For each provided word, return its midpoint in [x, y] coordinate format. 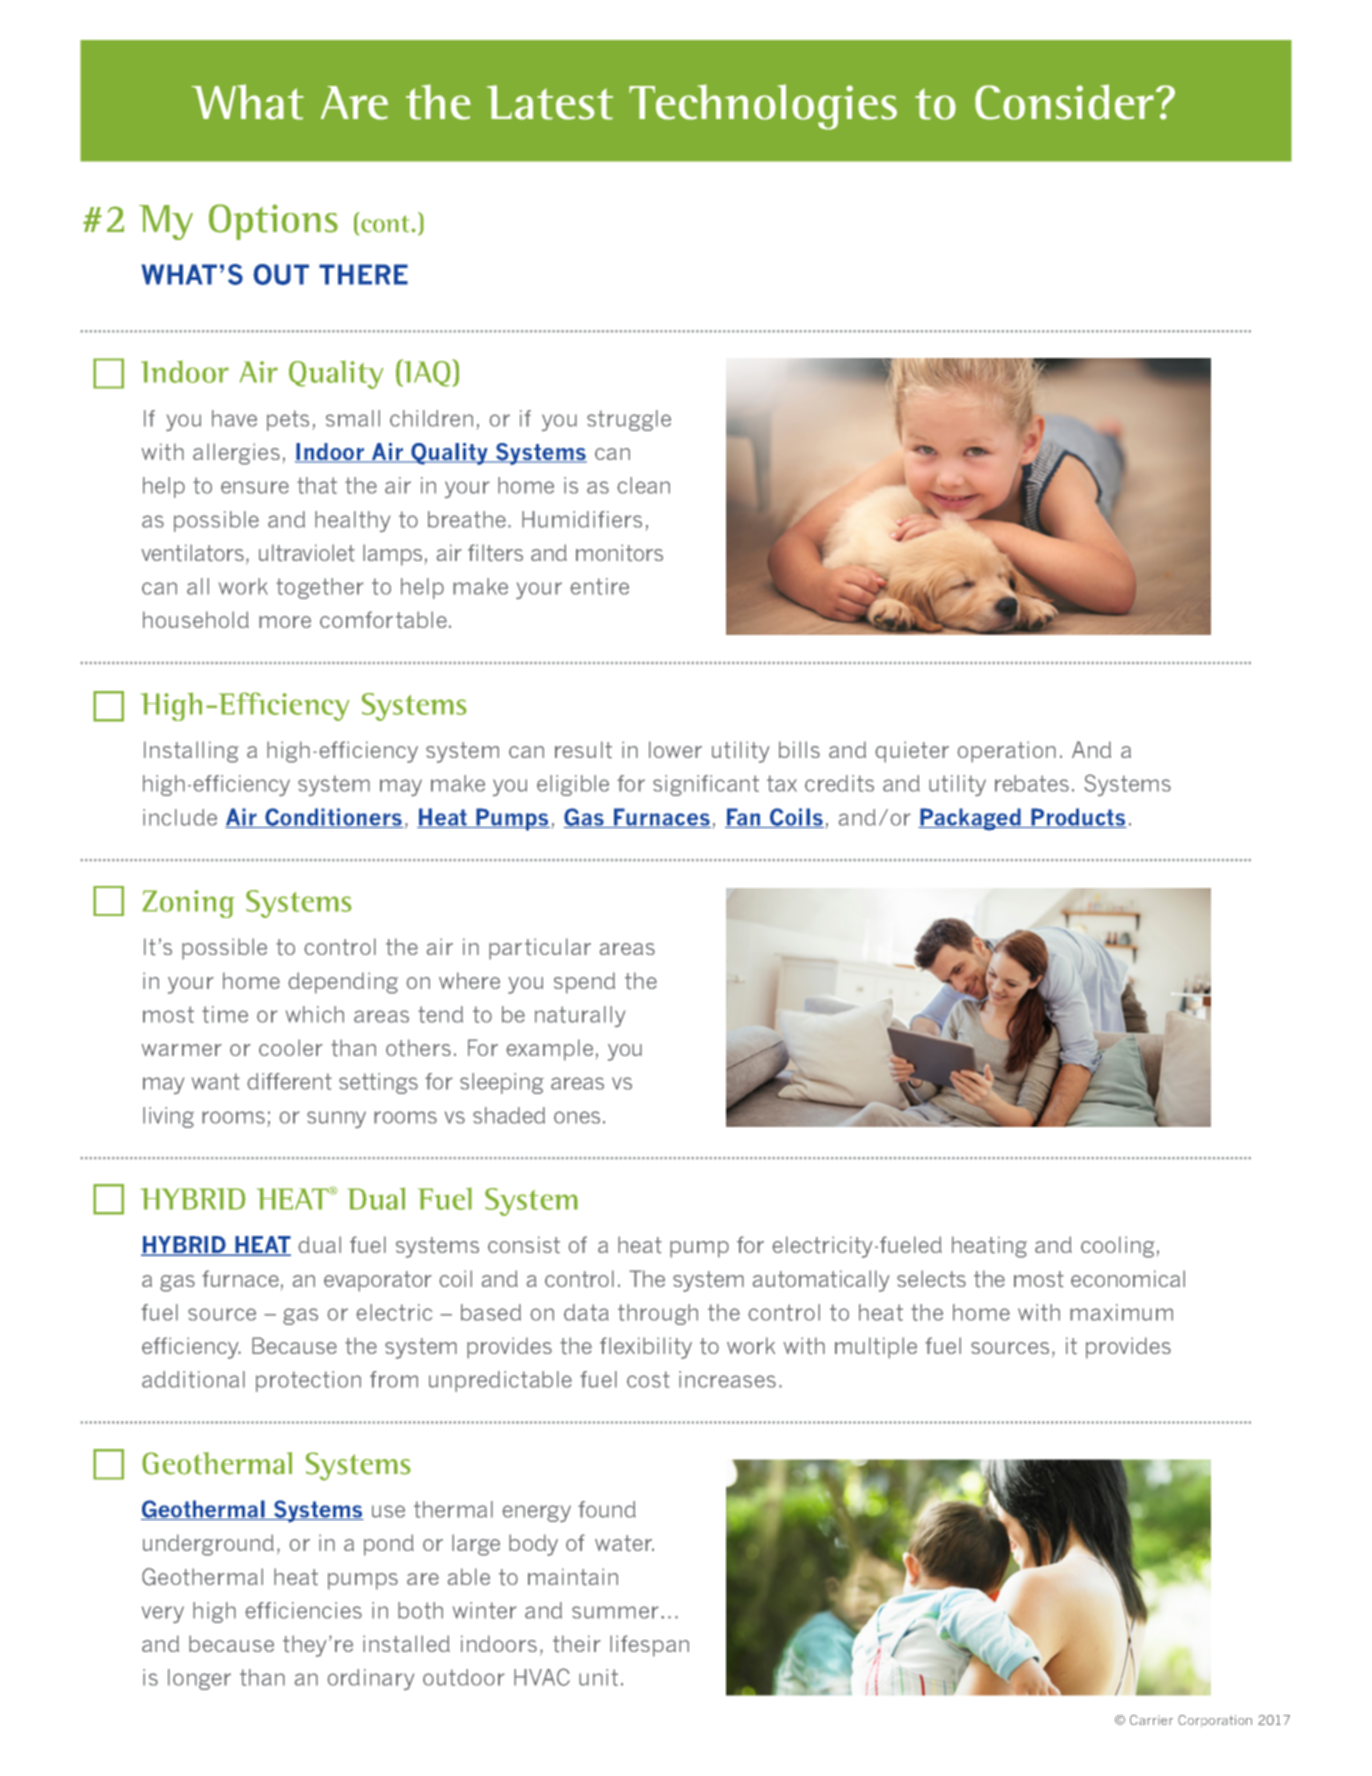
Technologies [763, 107]
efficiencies [303, 1610]
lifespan [649, 1646]
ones [577, 1117]
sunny [336, 1120]
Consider [1064, 102]
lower [675, 749]
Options [273, 222]
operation [1006, 752]
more [285, 622]
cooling [1118, 1247]
